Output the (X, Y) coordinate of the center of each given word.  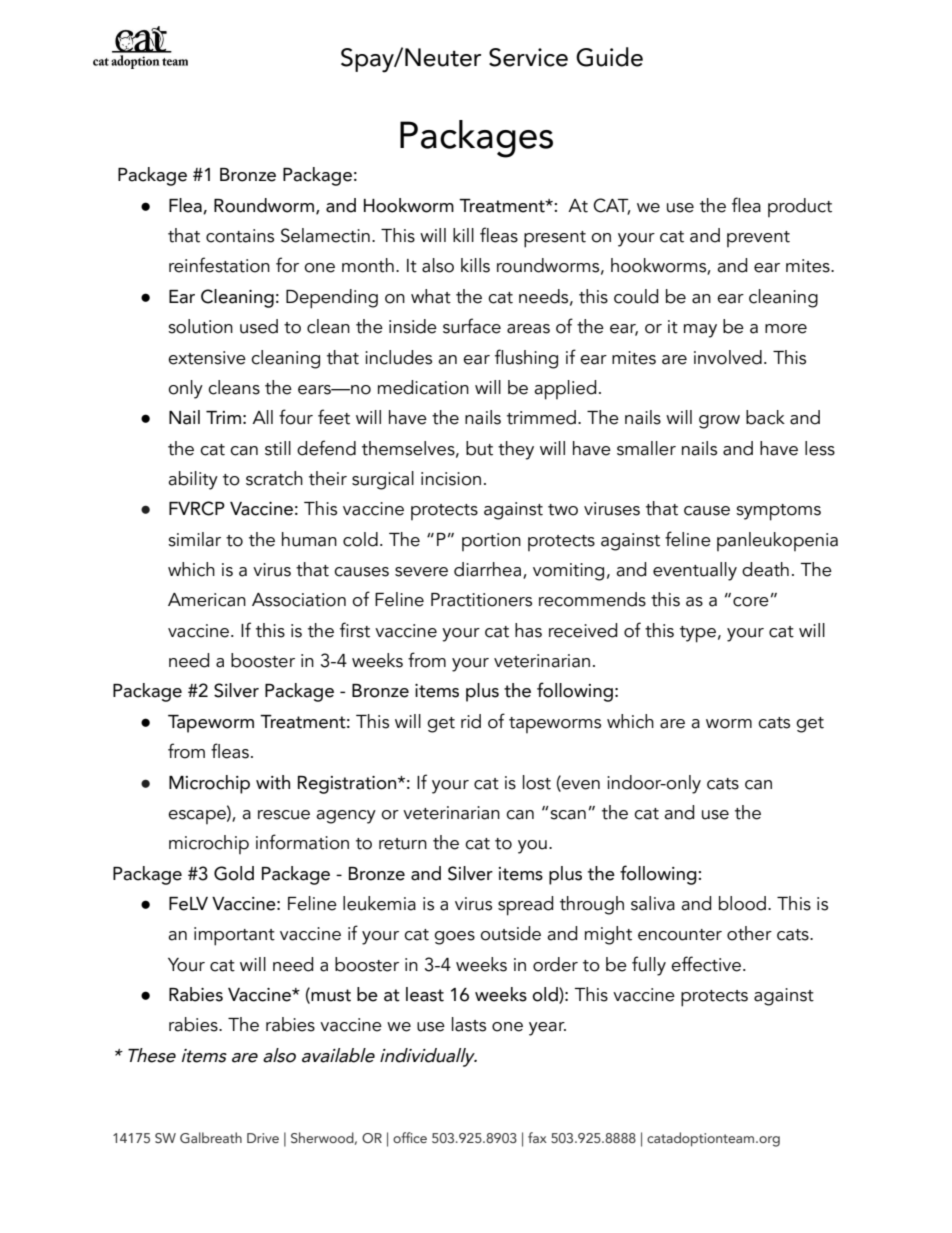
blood (742, 903)
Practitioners (481, 600)
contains (240, 236)
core (751, 602)
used (259, 326)
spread (525, 906)
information (302, 842)
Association (299, 600)
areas (528, 329)
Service (528, 57)
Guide (609, 57)
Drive (263, 1138)
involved (728, 357)
